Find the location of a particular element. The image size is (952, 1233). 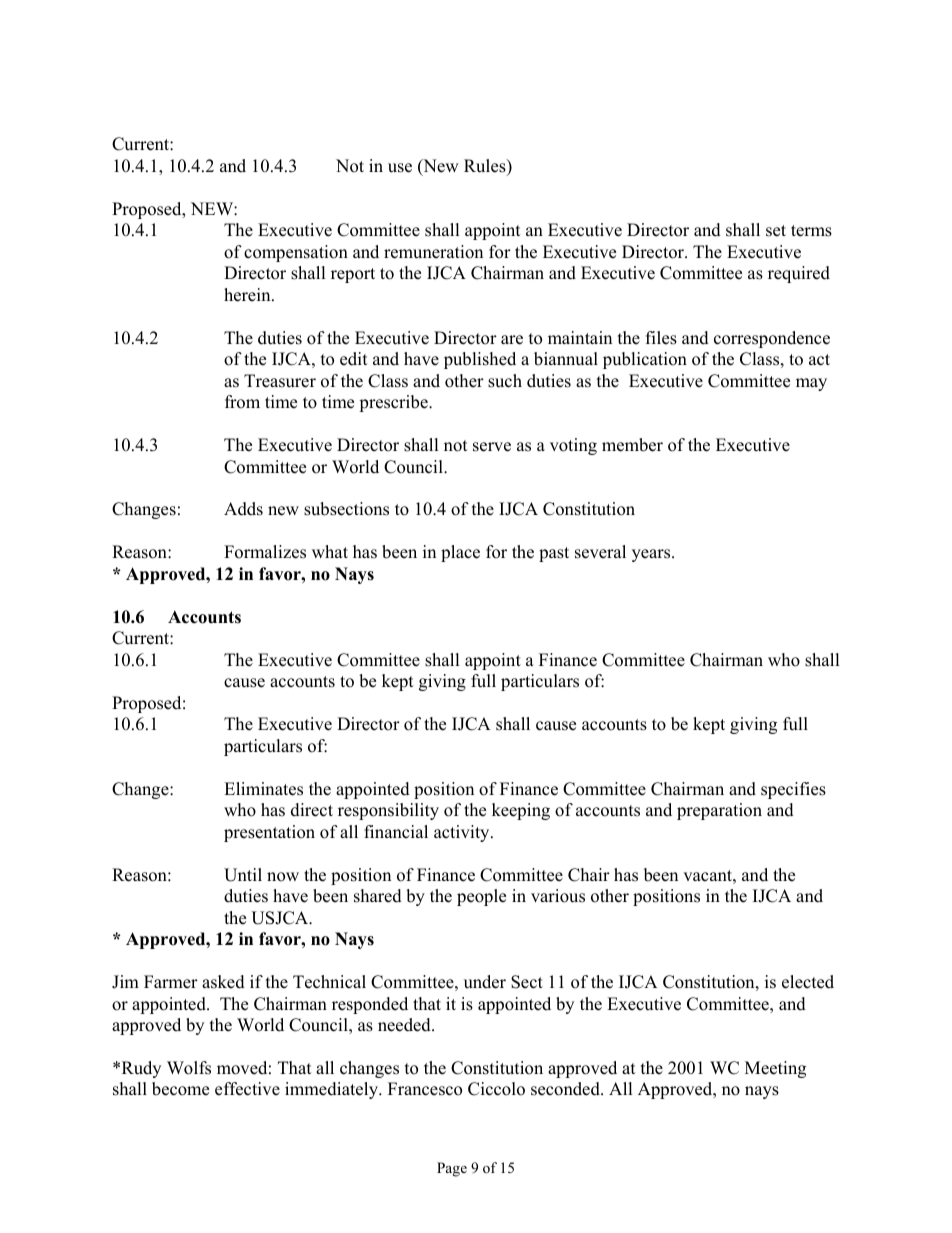

years is located at coordinates (652, 555).
